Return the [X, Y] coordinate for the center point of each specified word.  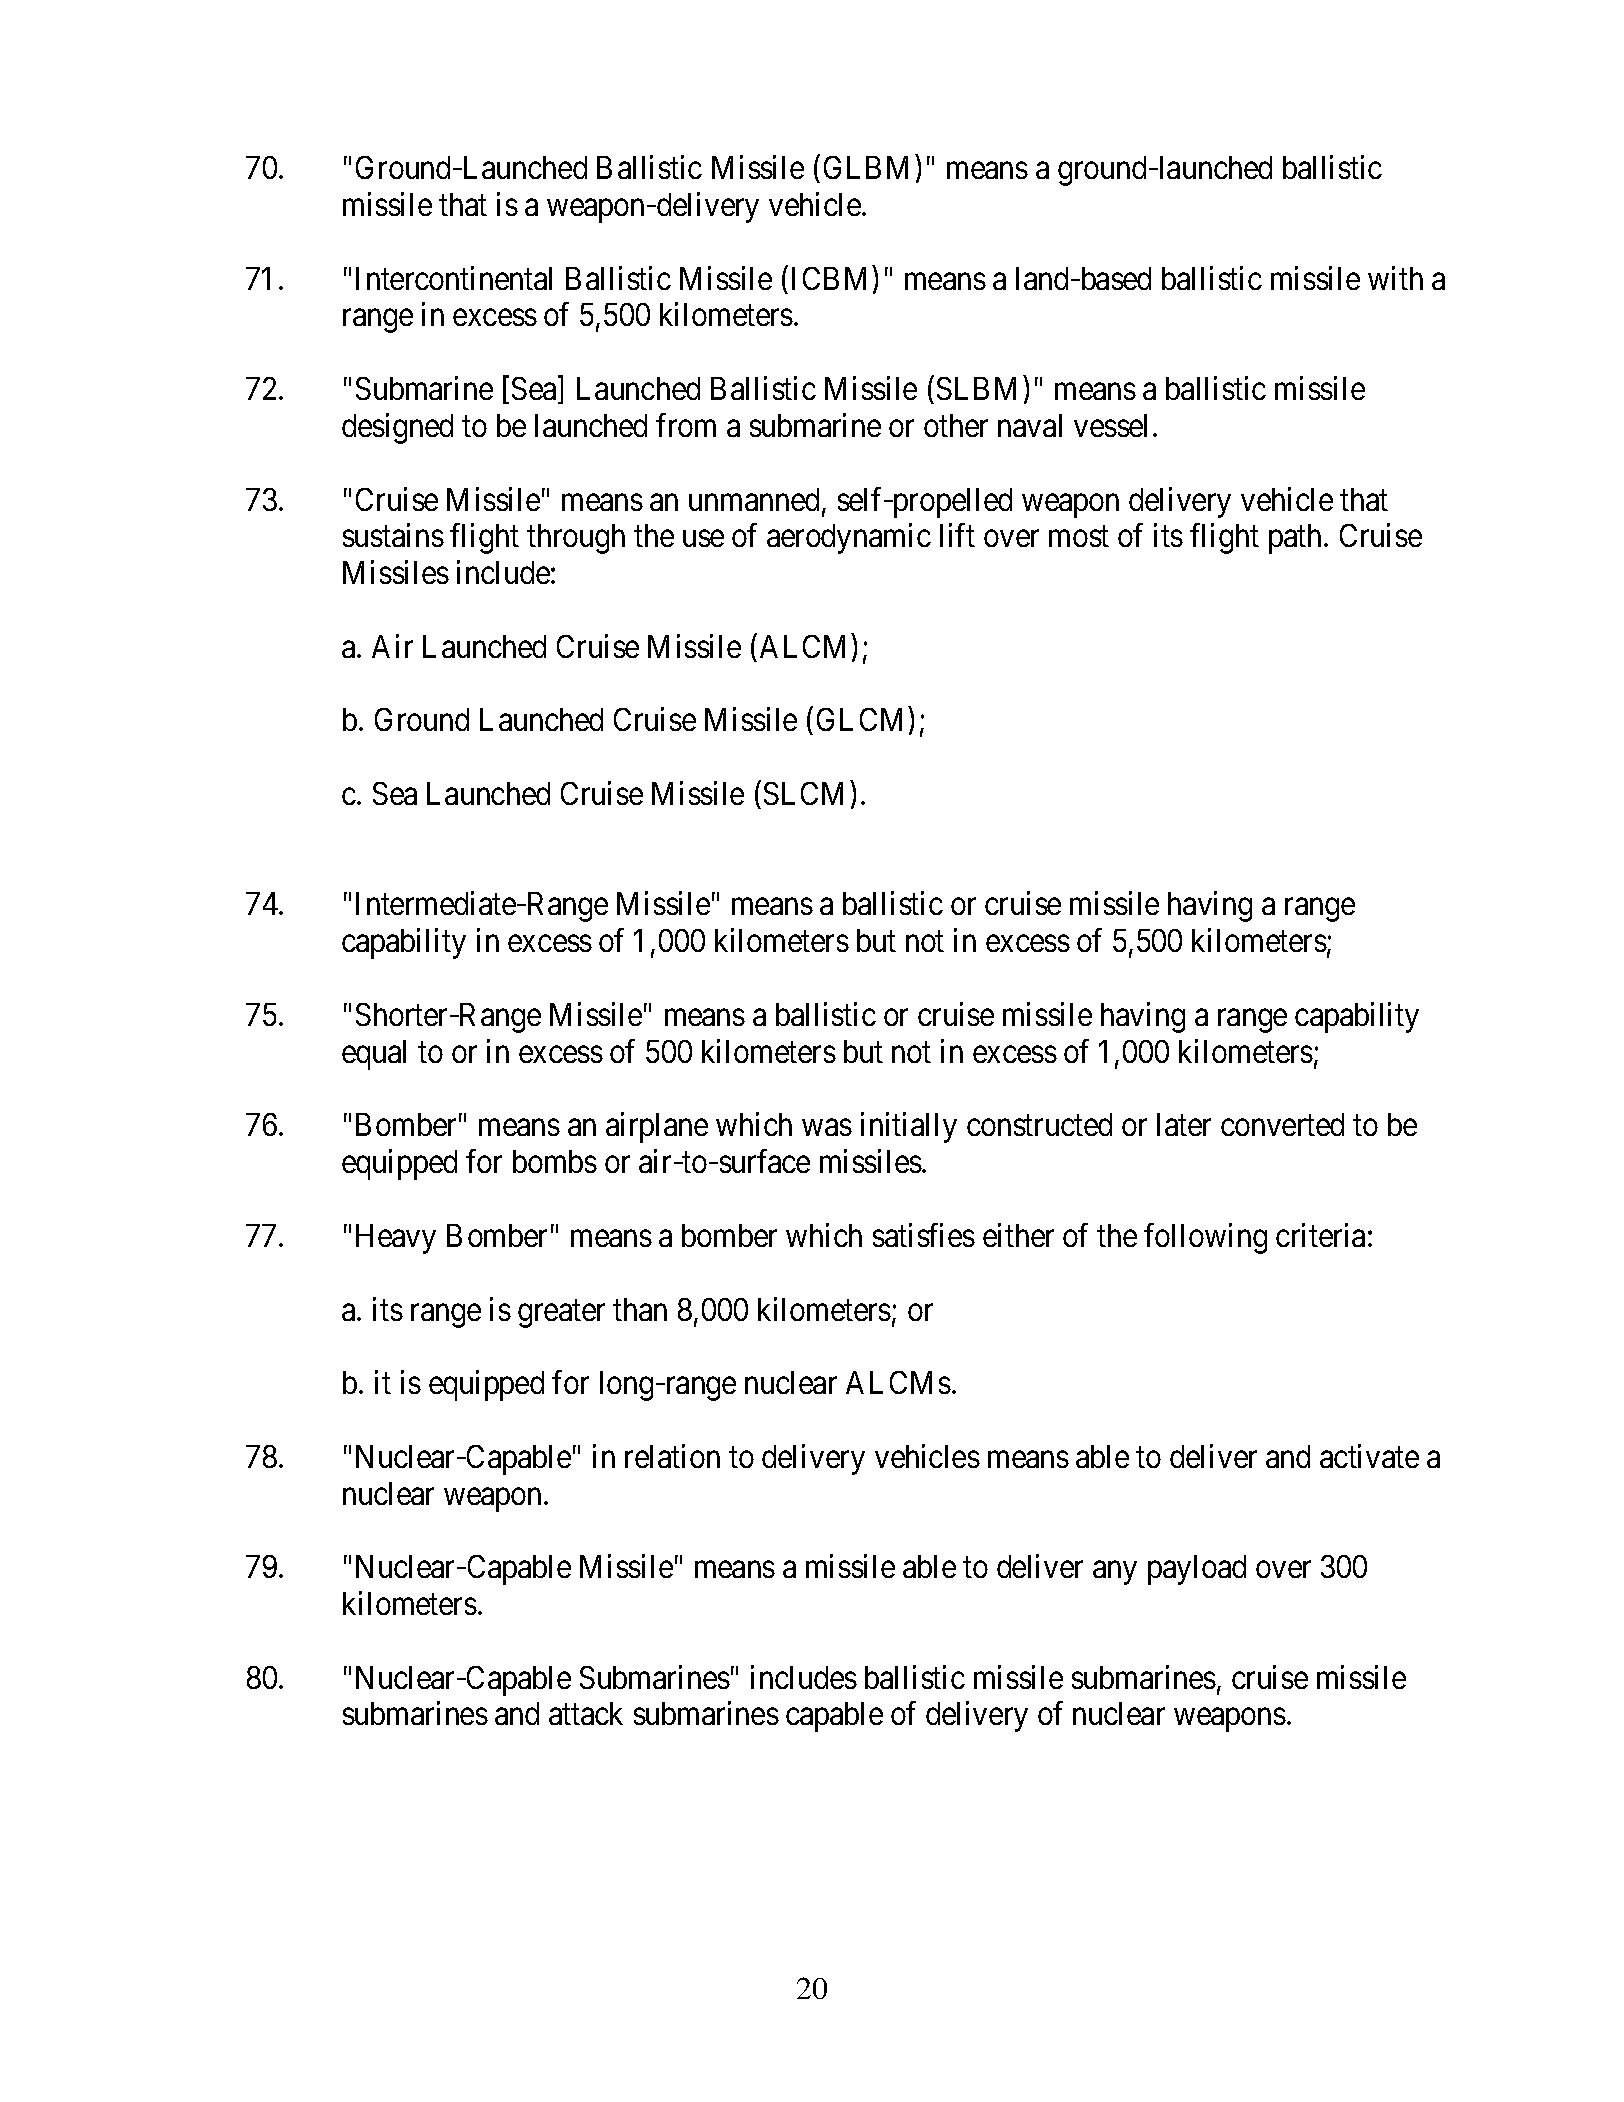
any [1115, 1573]
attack [586, 1713]
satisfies [924, 1235]
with [1395, 278]
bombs [555, 1161]
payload [1197, 1570]
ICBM [829, 278]
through [576, 539]
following [1205, 1238]
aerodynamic [849, 538]
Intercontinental [454, 278]
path [1295, 539]
